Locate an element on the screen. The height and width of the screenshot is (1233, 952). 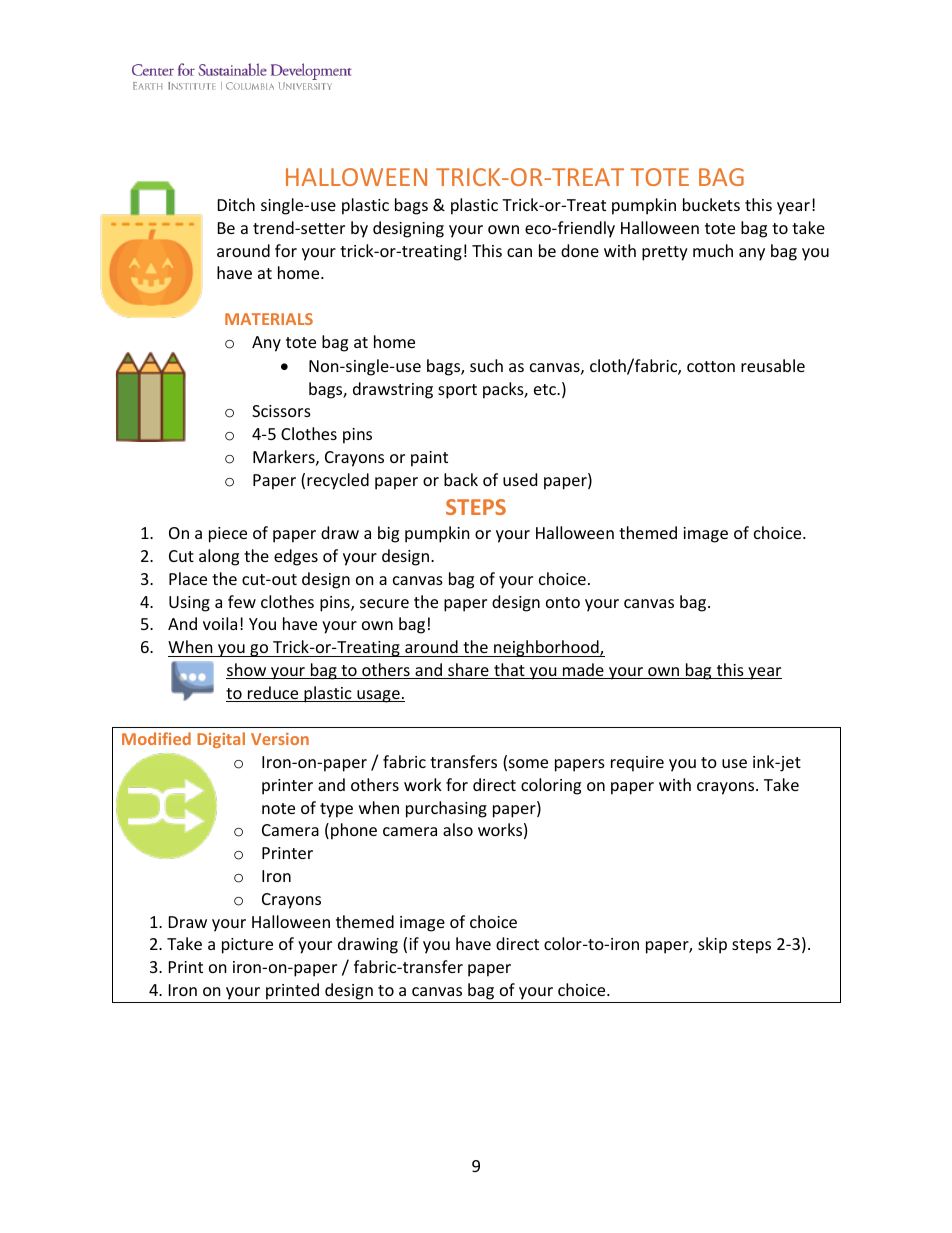
picture is located at coordinates (247, 946).
